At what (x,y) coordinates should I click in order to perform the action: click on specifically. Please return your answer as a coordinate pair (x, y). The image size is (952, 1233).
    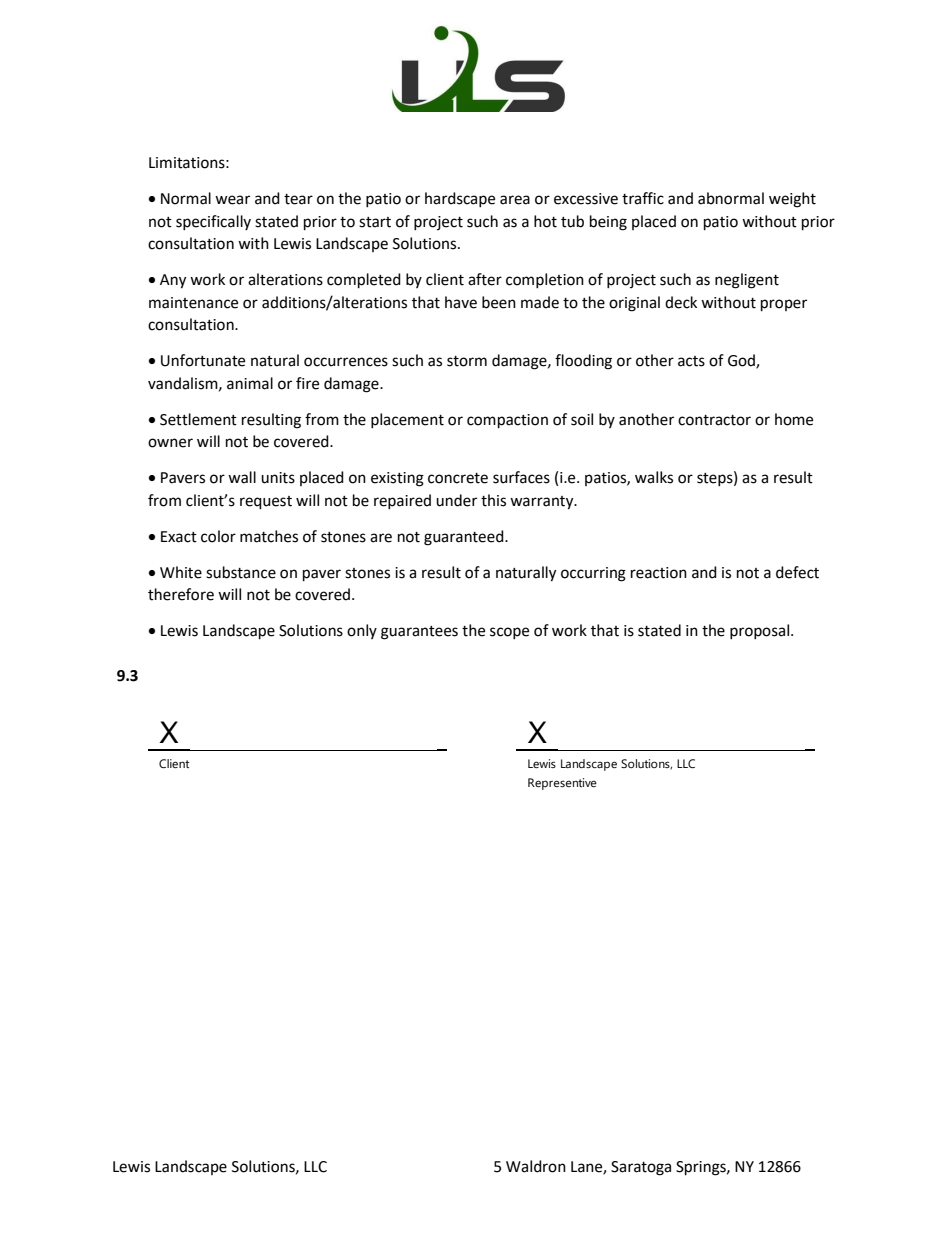
    Looking at the image, I should click on (213, 222).
